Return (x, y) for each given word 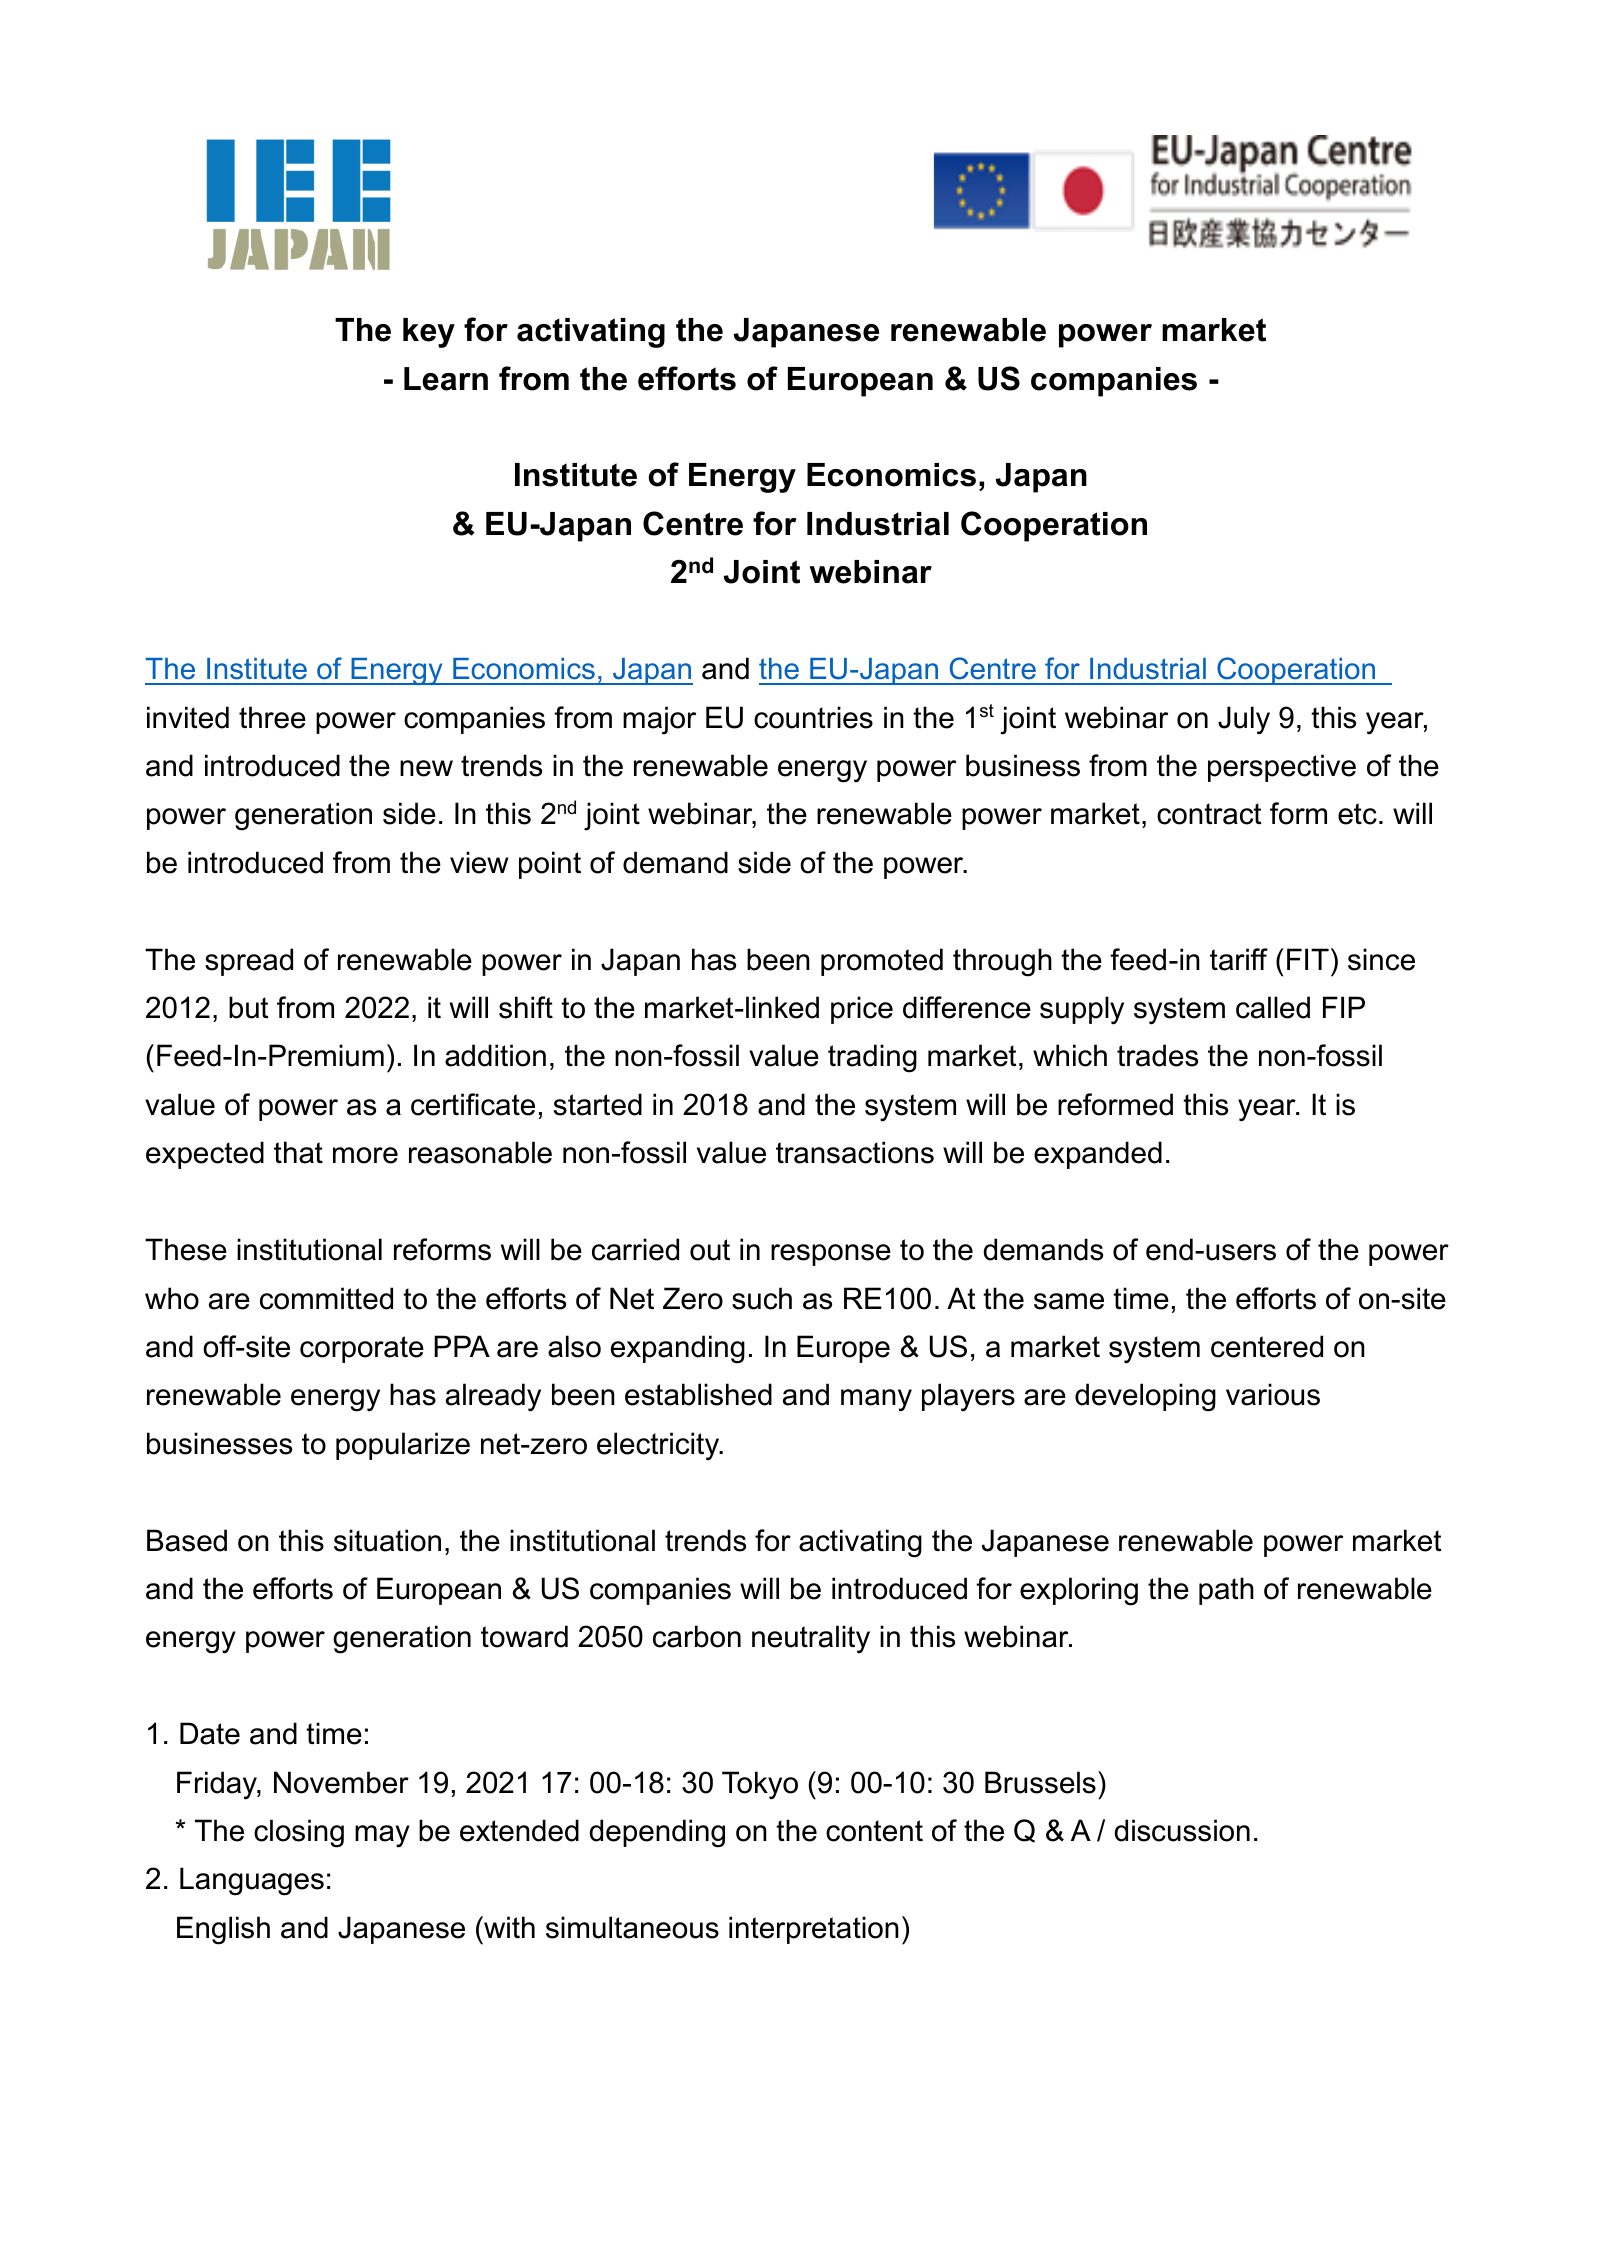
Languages (252, 1881)
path (1226, 1591)
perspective (1282, 768)
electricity (659, 1446)
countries (813, 717)
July (1244, 720)
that (298, 1152)
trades (1157, 1055)
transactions (855, 1152)
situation (387, 1540)
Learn (446, 379)
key (429, 333)
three (272, 717)
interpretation (814, 1930)
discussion (1182, 1830)
